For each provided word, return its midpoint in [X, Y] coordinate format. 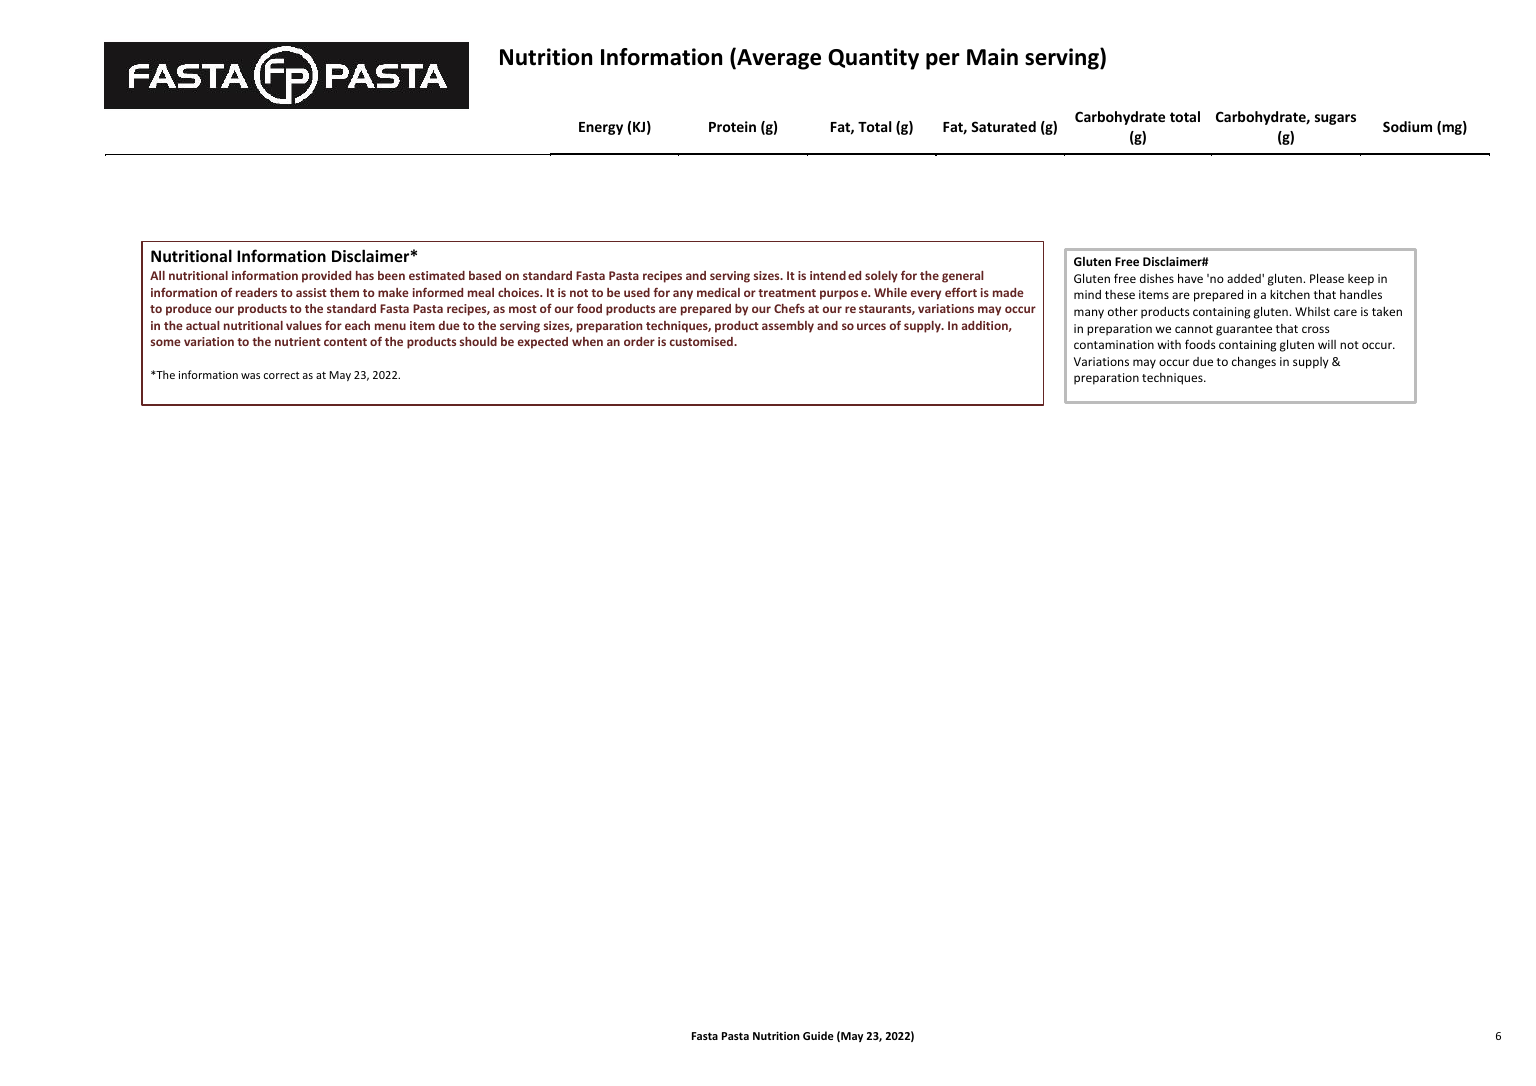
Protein [732, 126]
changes [1254, 362]
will [1327, 344]
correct [282, 375]
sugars [1335, 119]
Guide [818, 1035]
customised [702, 341]
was [250, 376]
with [1169, 344]
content [345, 342]
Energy [601, 128]
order [639, 341]
